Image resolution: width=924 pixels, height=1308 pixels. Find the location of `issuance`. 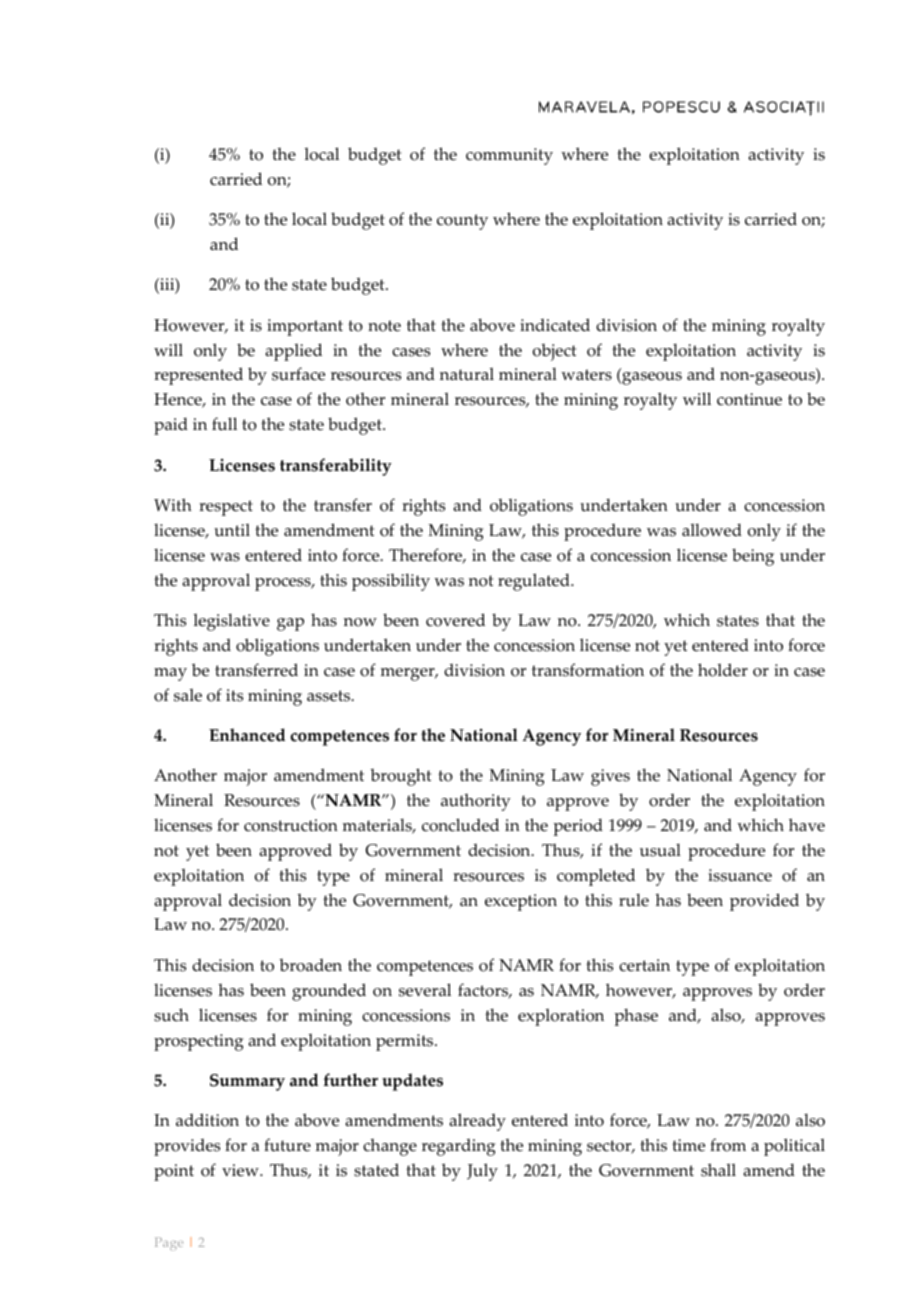

issuance is located at coordinates (740, 875).
